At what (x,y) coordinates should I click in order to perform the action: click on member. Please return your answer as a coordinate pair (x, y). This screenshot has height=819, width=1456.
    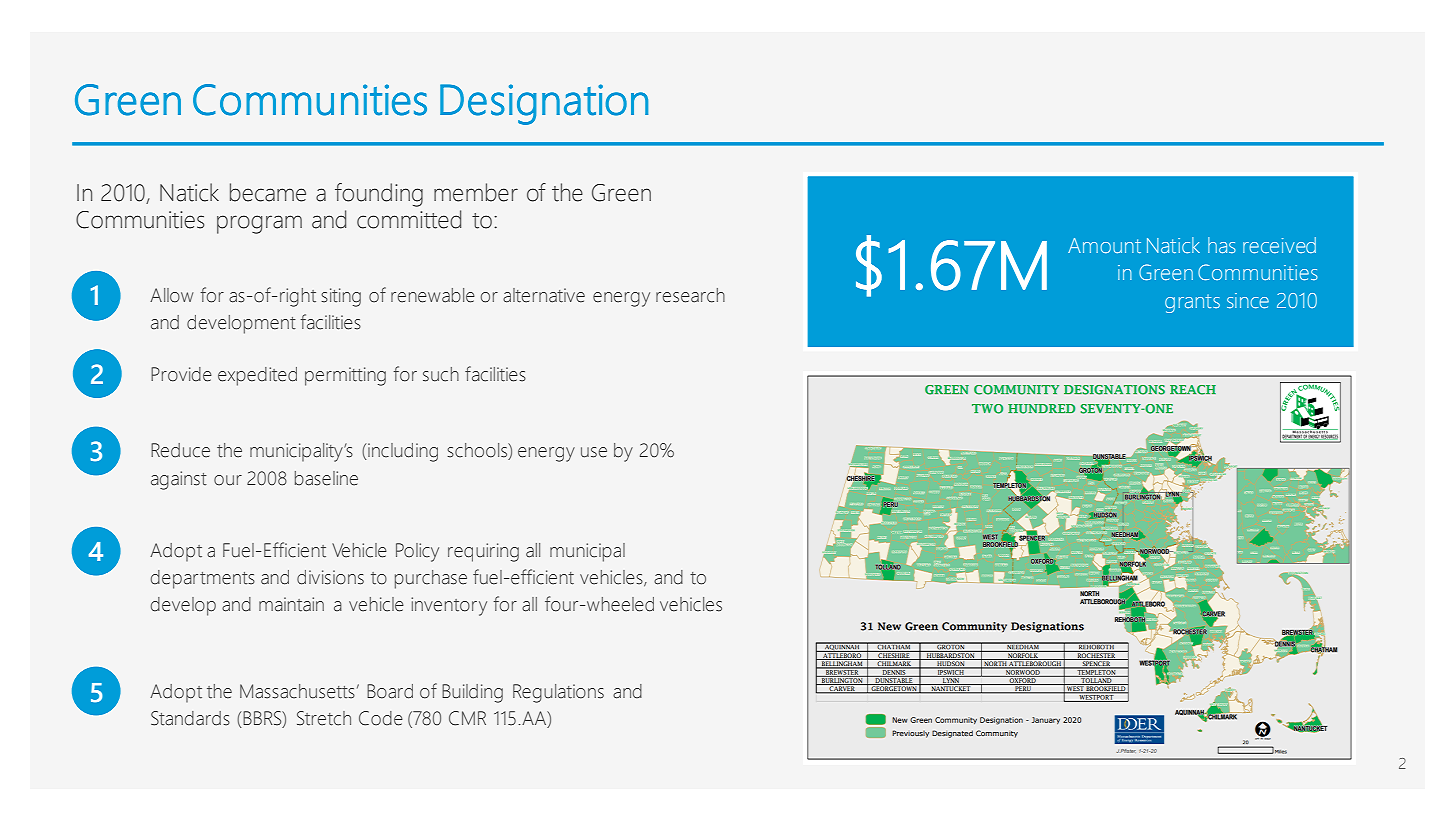
    Looking at the image, I should click on (476, 192).
